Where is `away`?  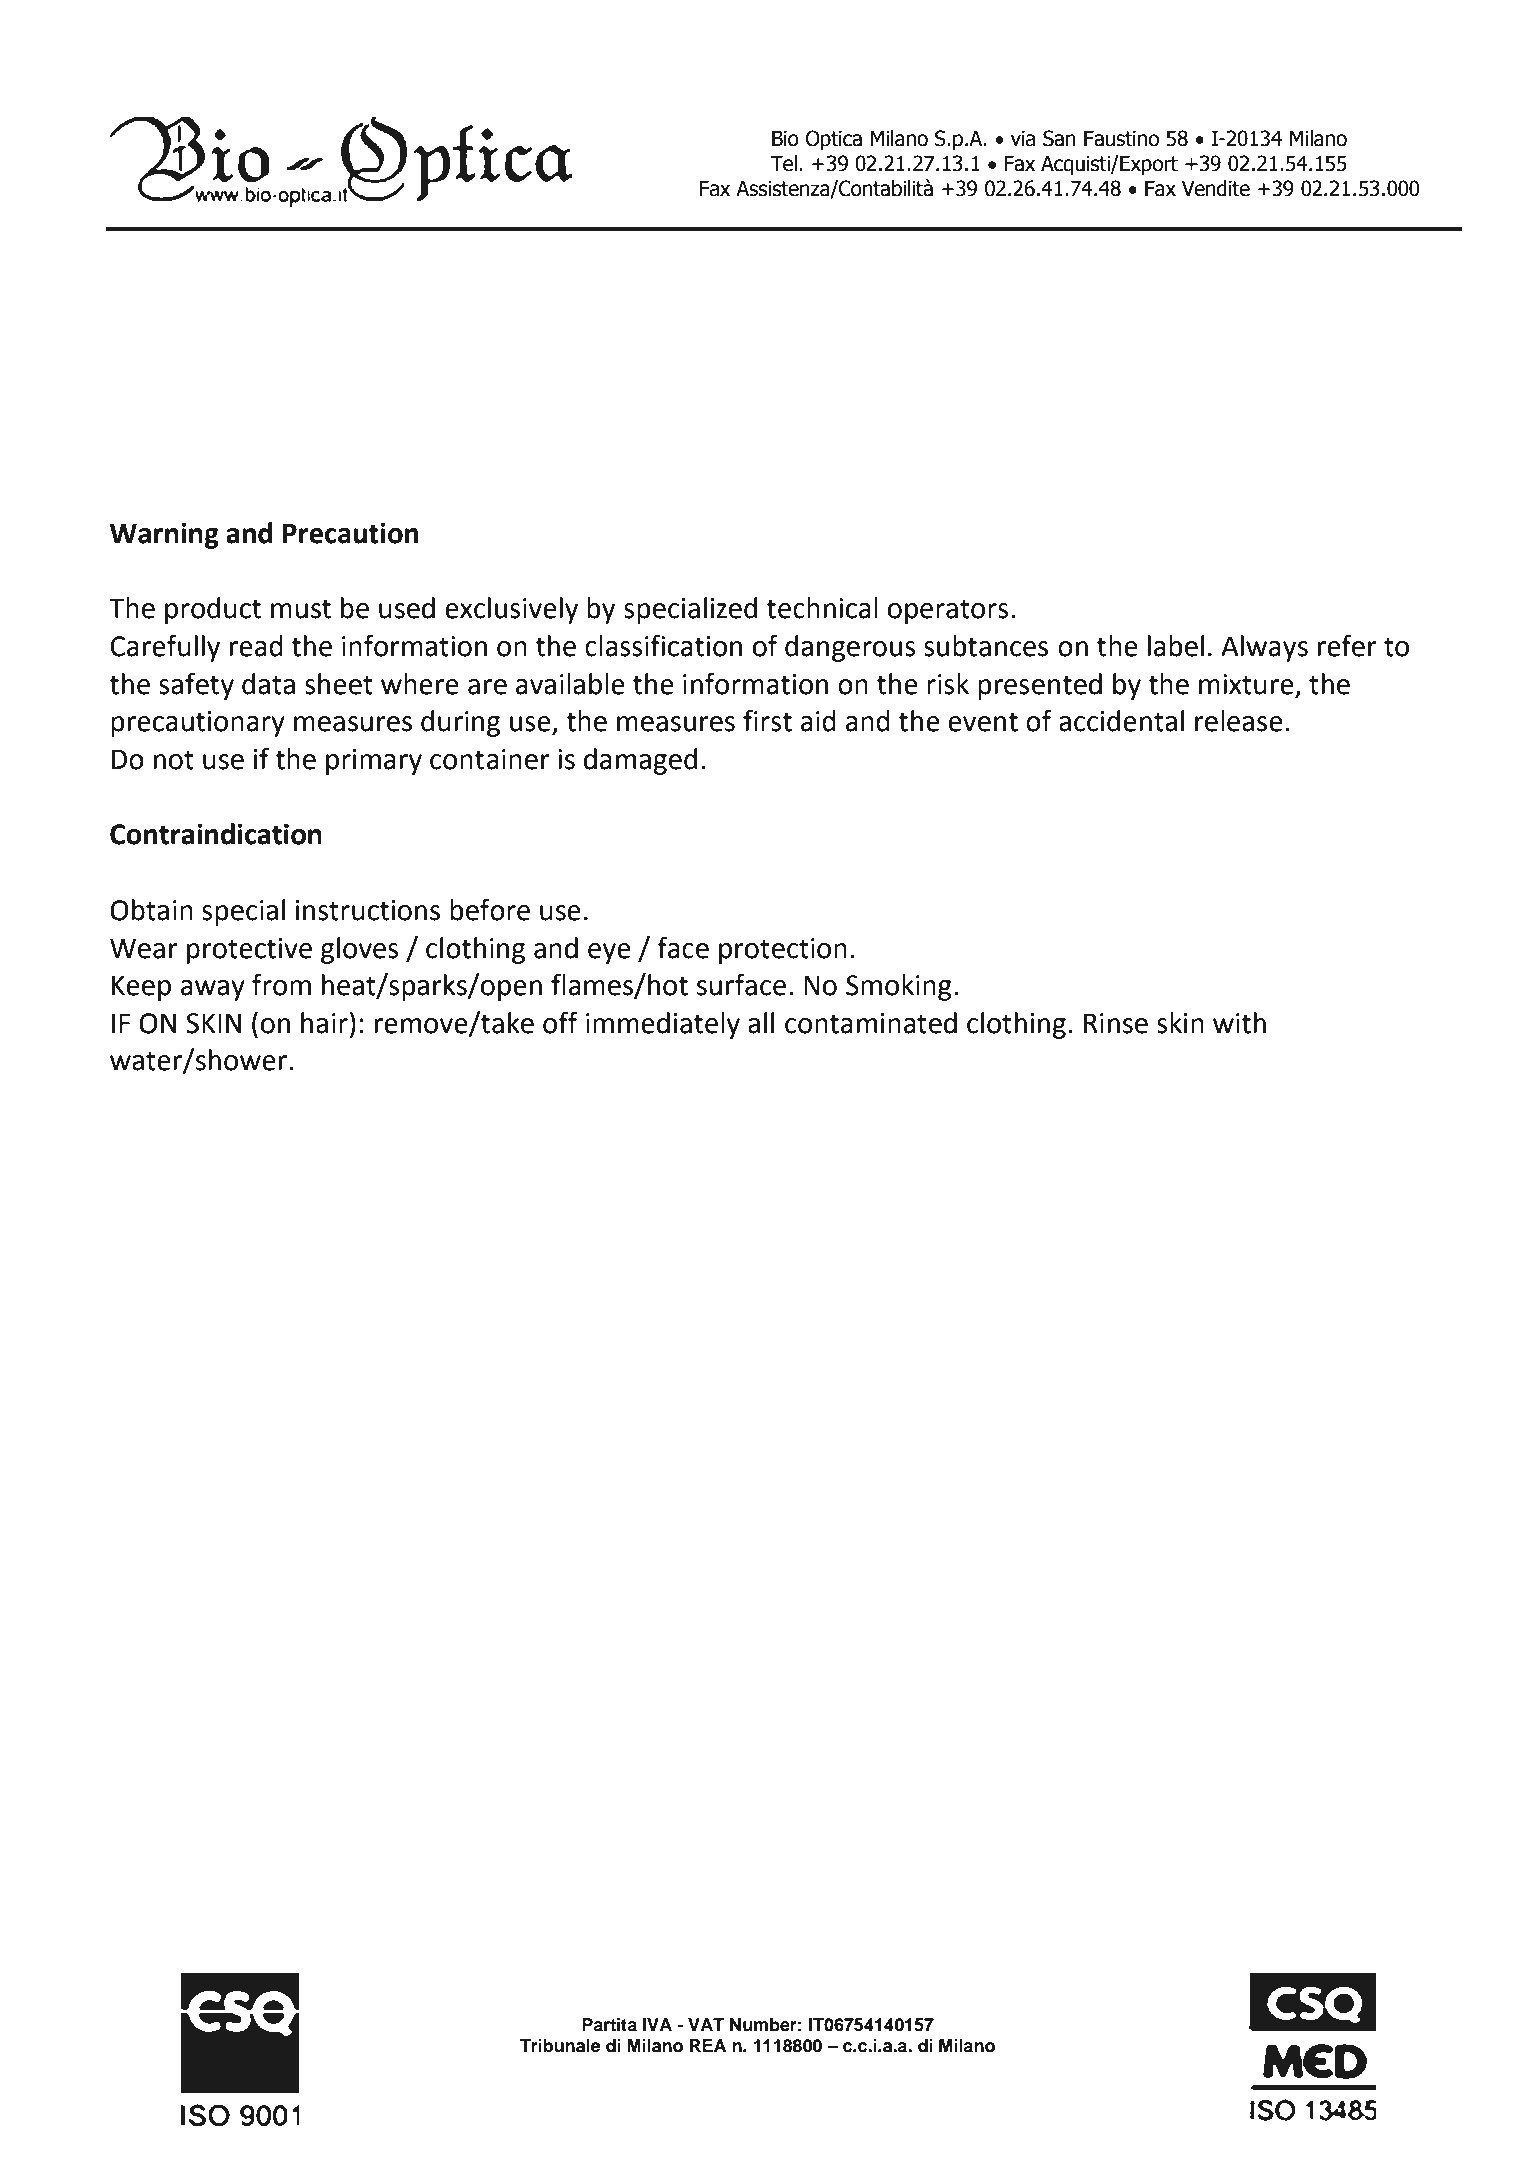 away is located at coordinates (213, 990).
